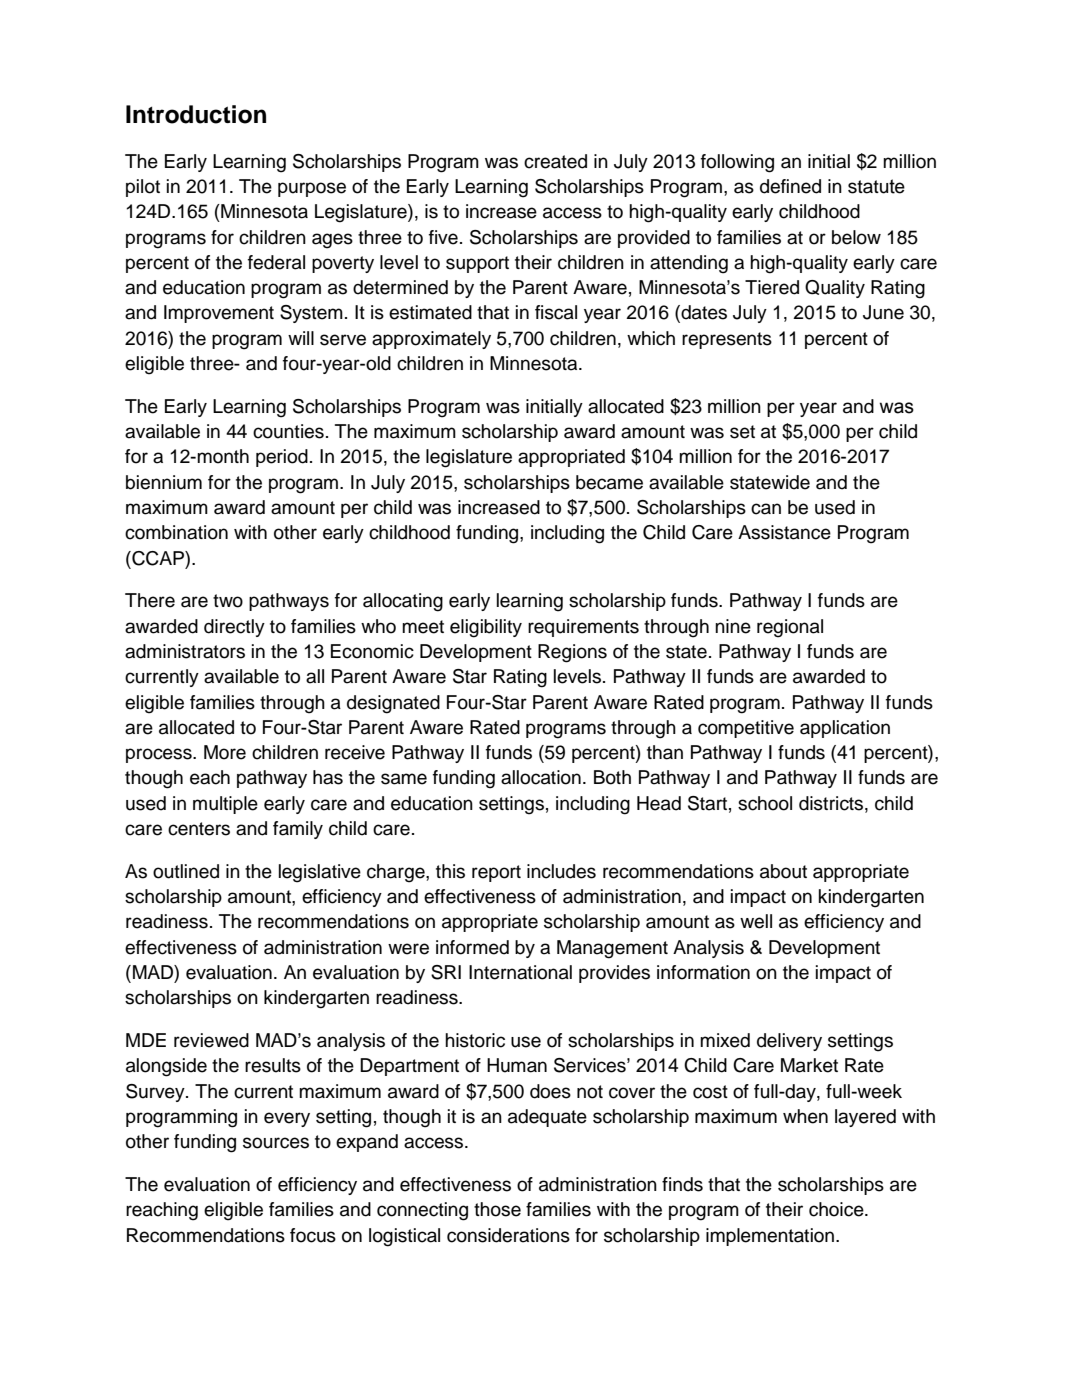 The width and height of the screenshot is (1065, 1378). What do you see at coordinates (555, 161) in the screenshot?
I see `created` at bounding box center [555, 161].
